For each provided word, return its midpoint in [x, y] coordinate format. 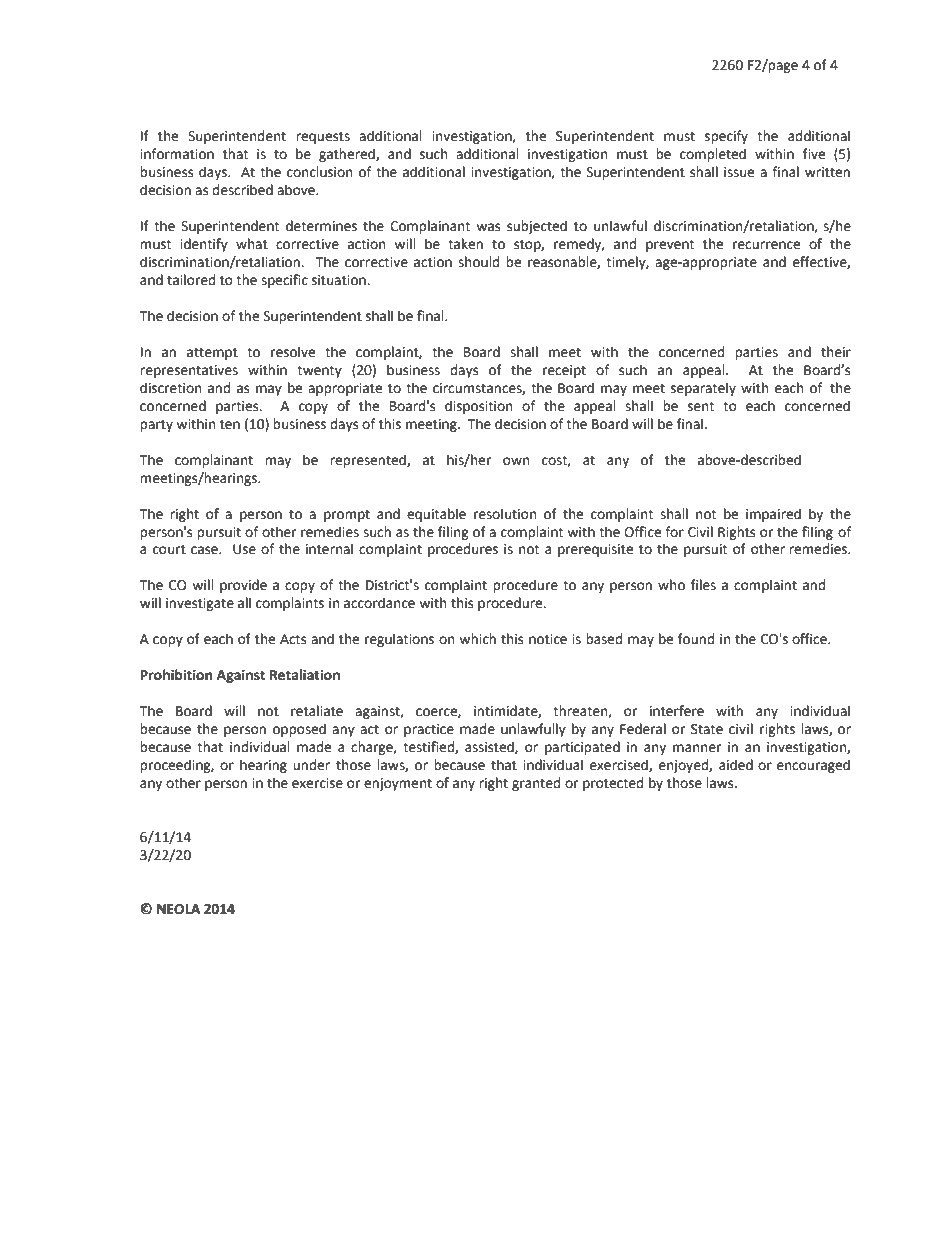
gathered [348, 155]
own [516, 461]
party [156, 426]
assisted [490, 747]
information [177, 154]
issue [739, 172]
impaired [773, 515]
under [311, 765]
